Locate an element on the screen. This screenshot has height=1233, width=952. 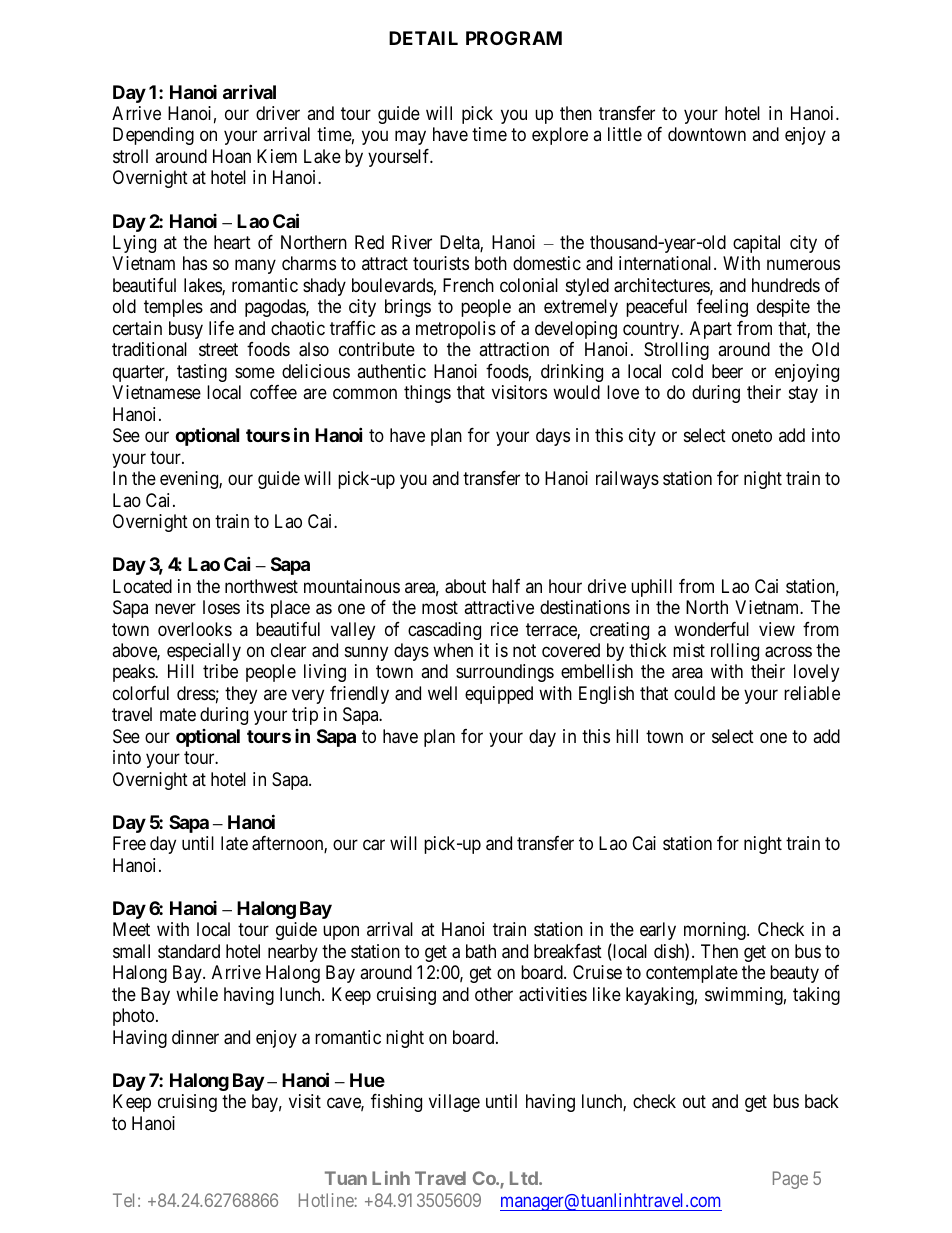
dinner is located at coordinates (195, 1037).
